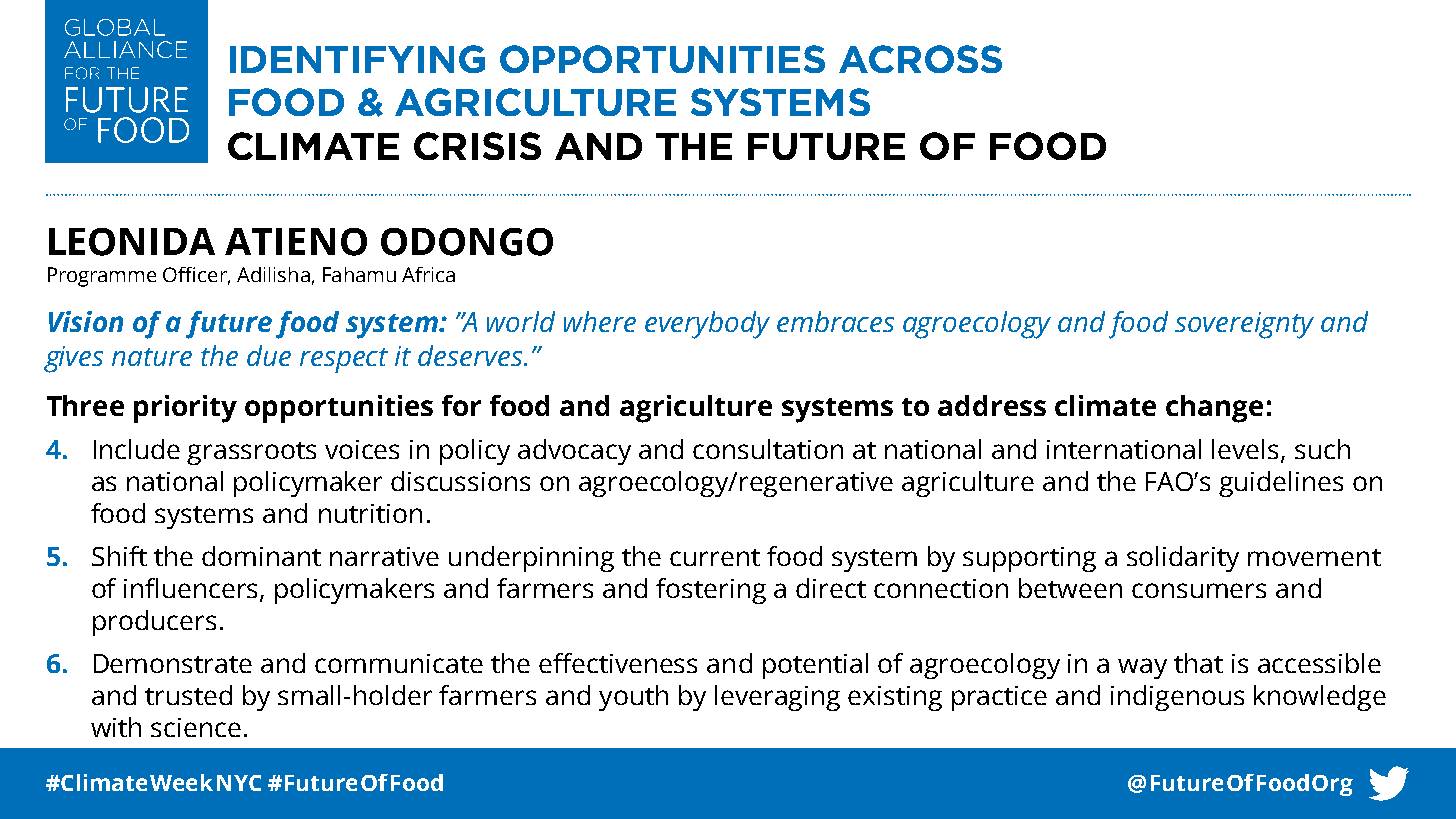  What do you see at coordinates (1281, 484) in the document?
I see `guidelines` at bounding box center [1281, 484].
